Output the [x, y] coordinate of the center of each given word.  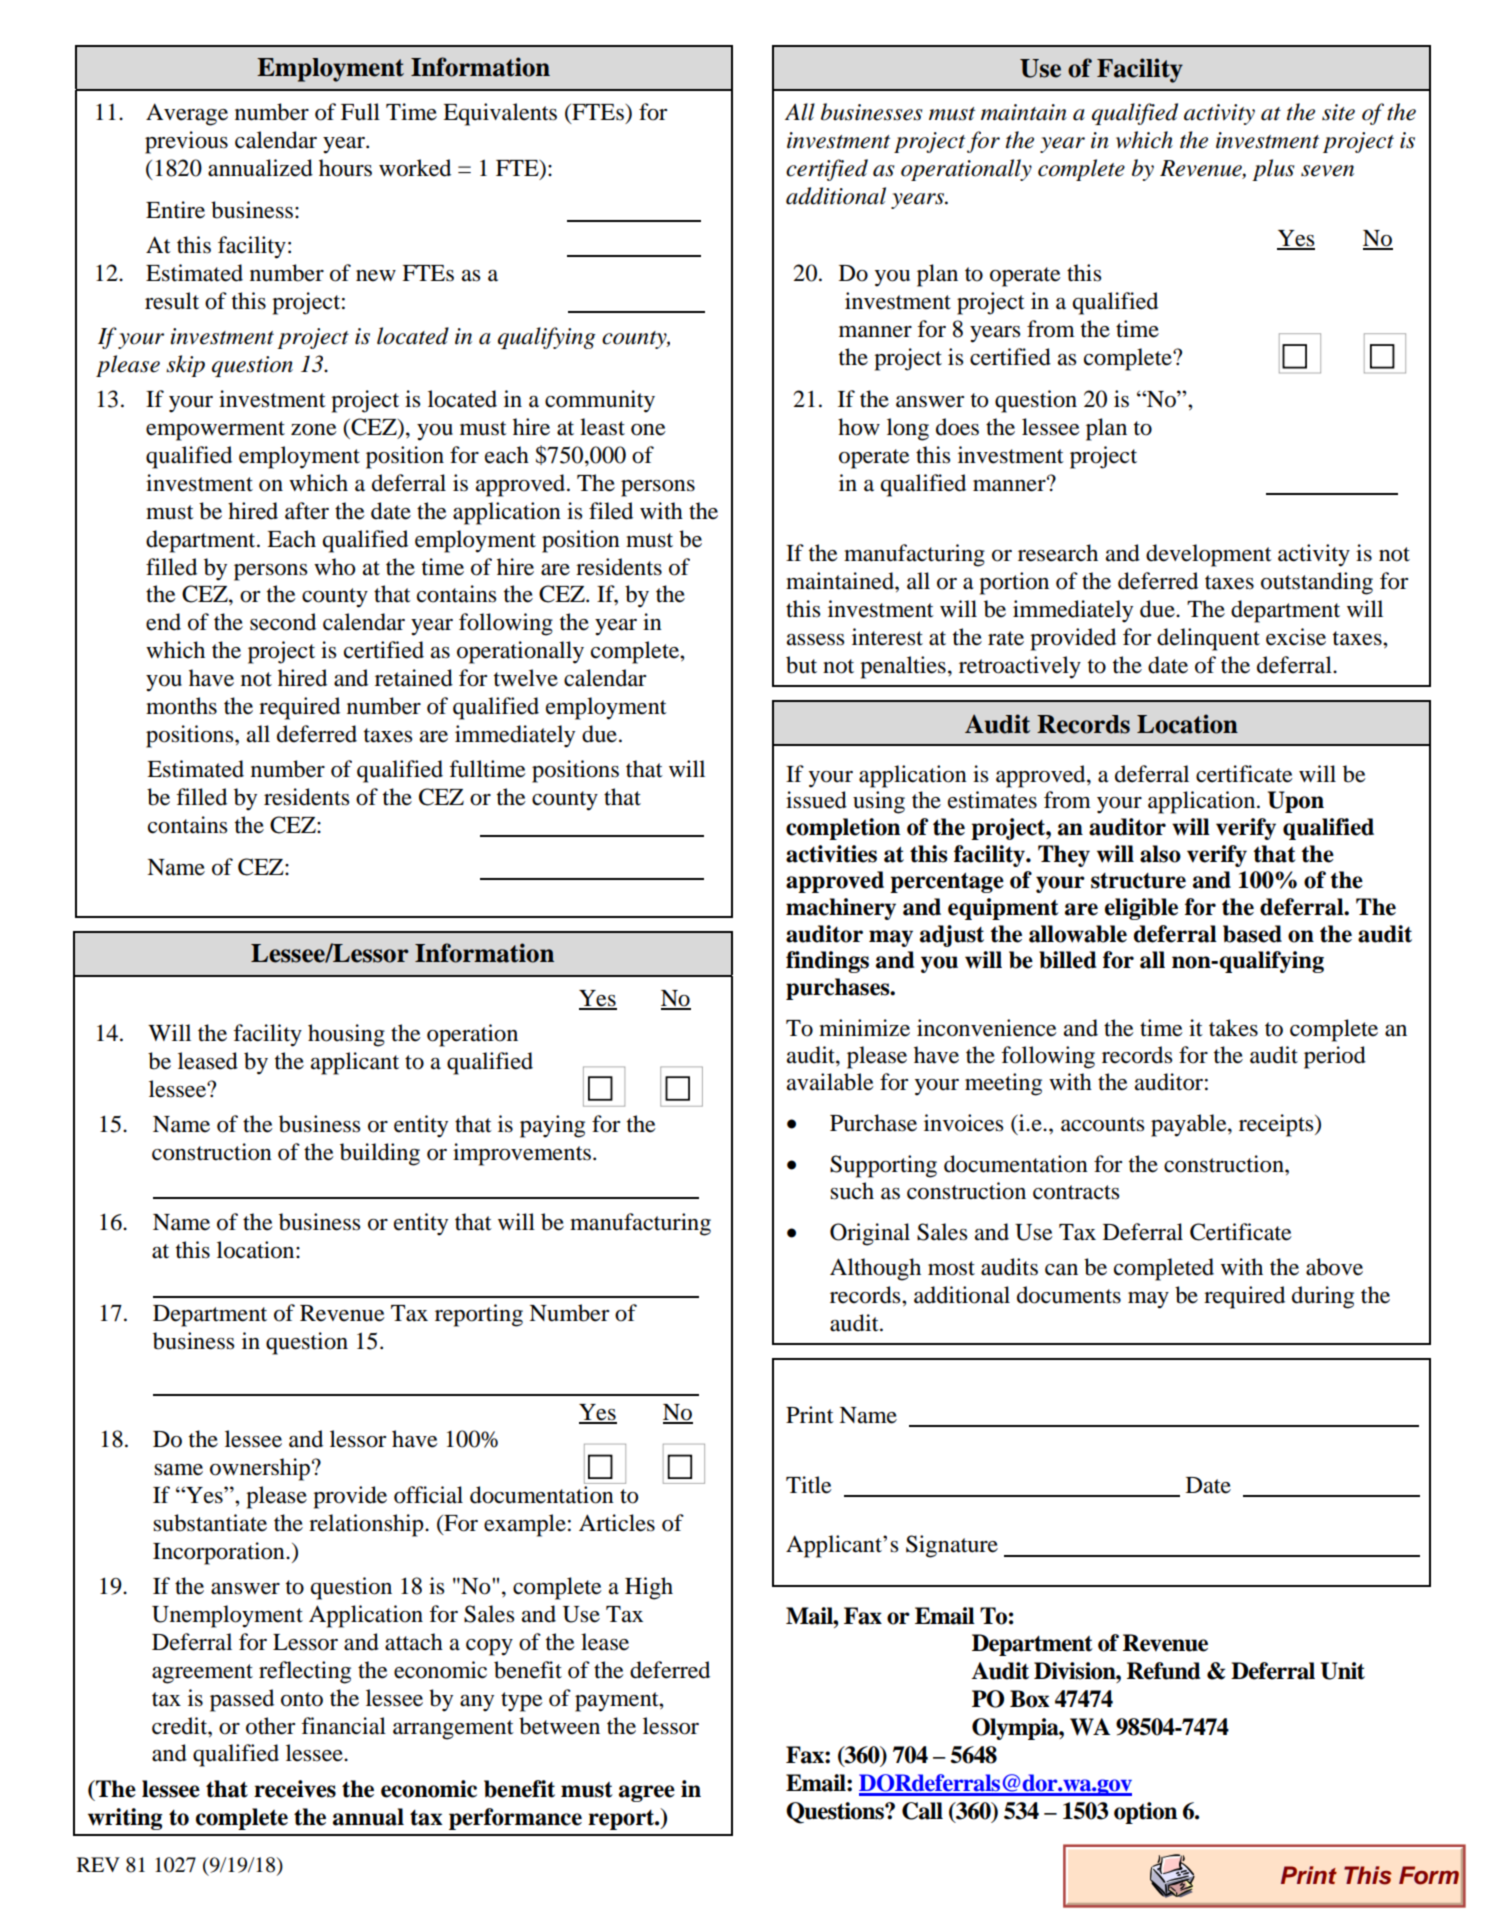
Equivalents [500, 114]
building [380, 1154]
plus [1273, 170]
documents [1069, 1295]
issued [816, 800]
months [181, 706]
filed [611, 511]
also [1160, 854]
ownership [261, 1469]
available [830, 1082]
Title [809, 1485]
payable [1190, 1125]
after [307, 511]
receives [295, 1789]
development [1209, 555]
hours [345, 168]
